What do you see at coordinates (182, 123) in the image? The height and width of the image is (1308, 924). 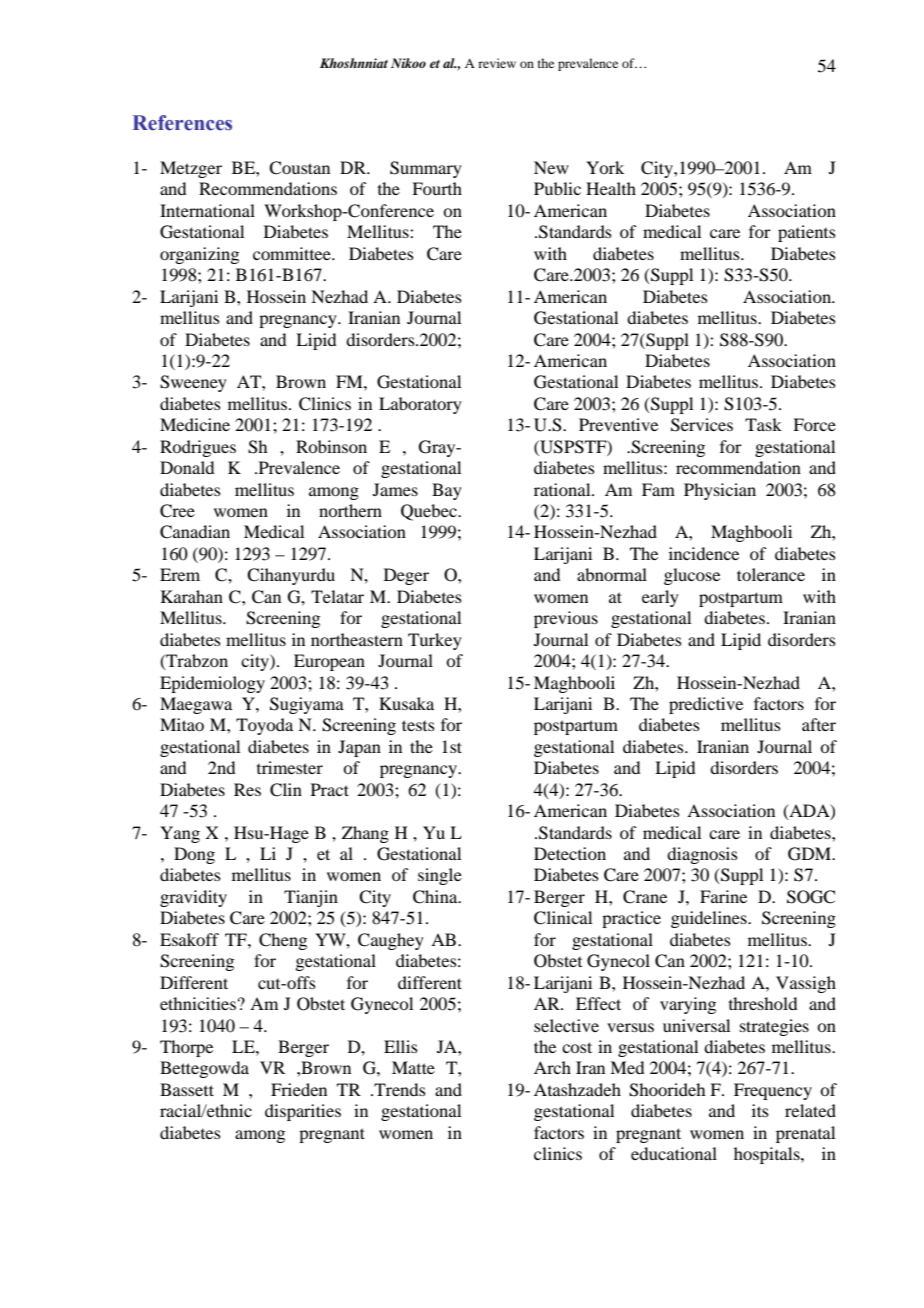 I see `References` at bounding box center [182, 123].
